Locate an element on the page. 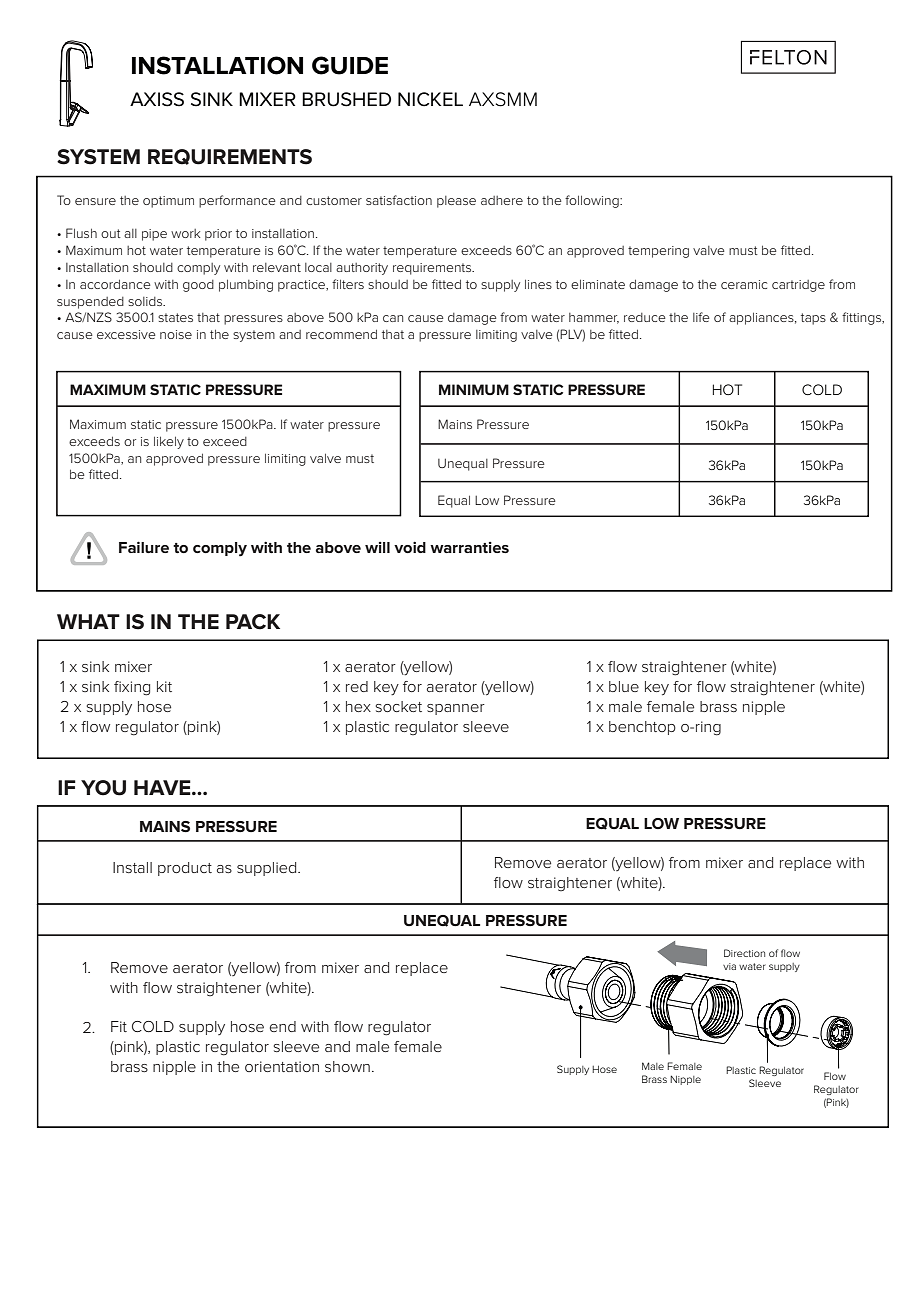  warranties is located at coordinates (469, 547).
